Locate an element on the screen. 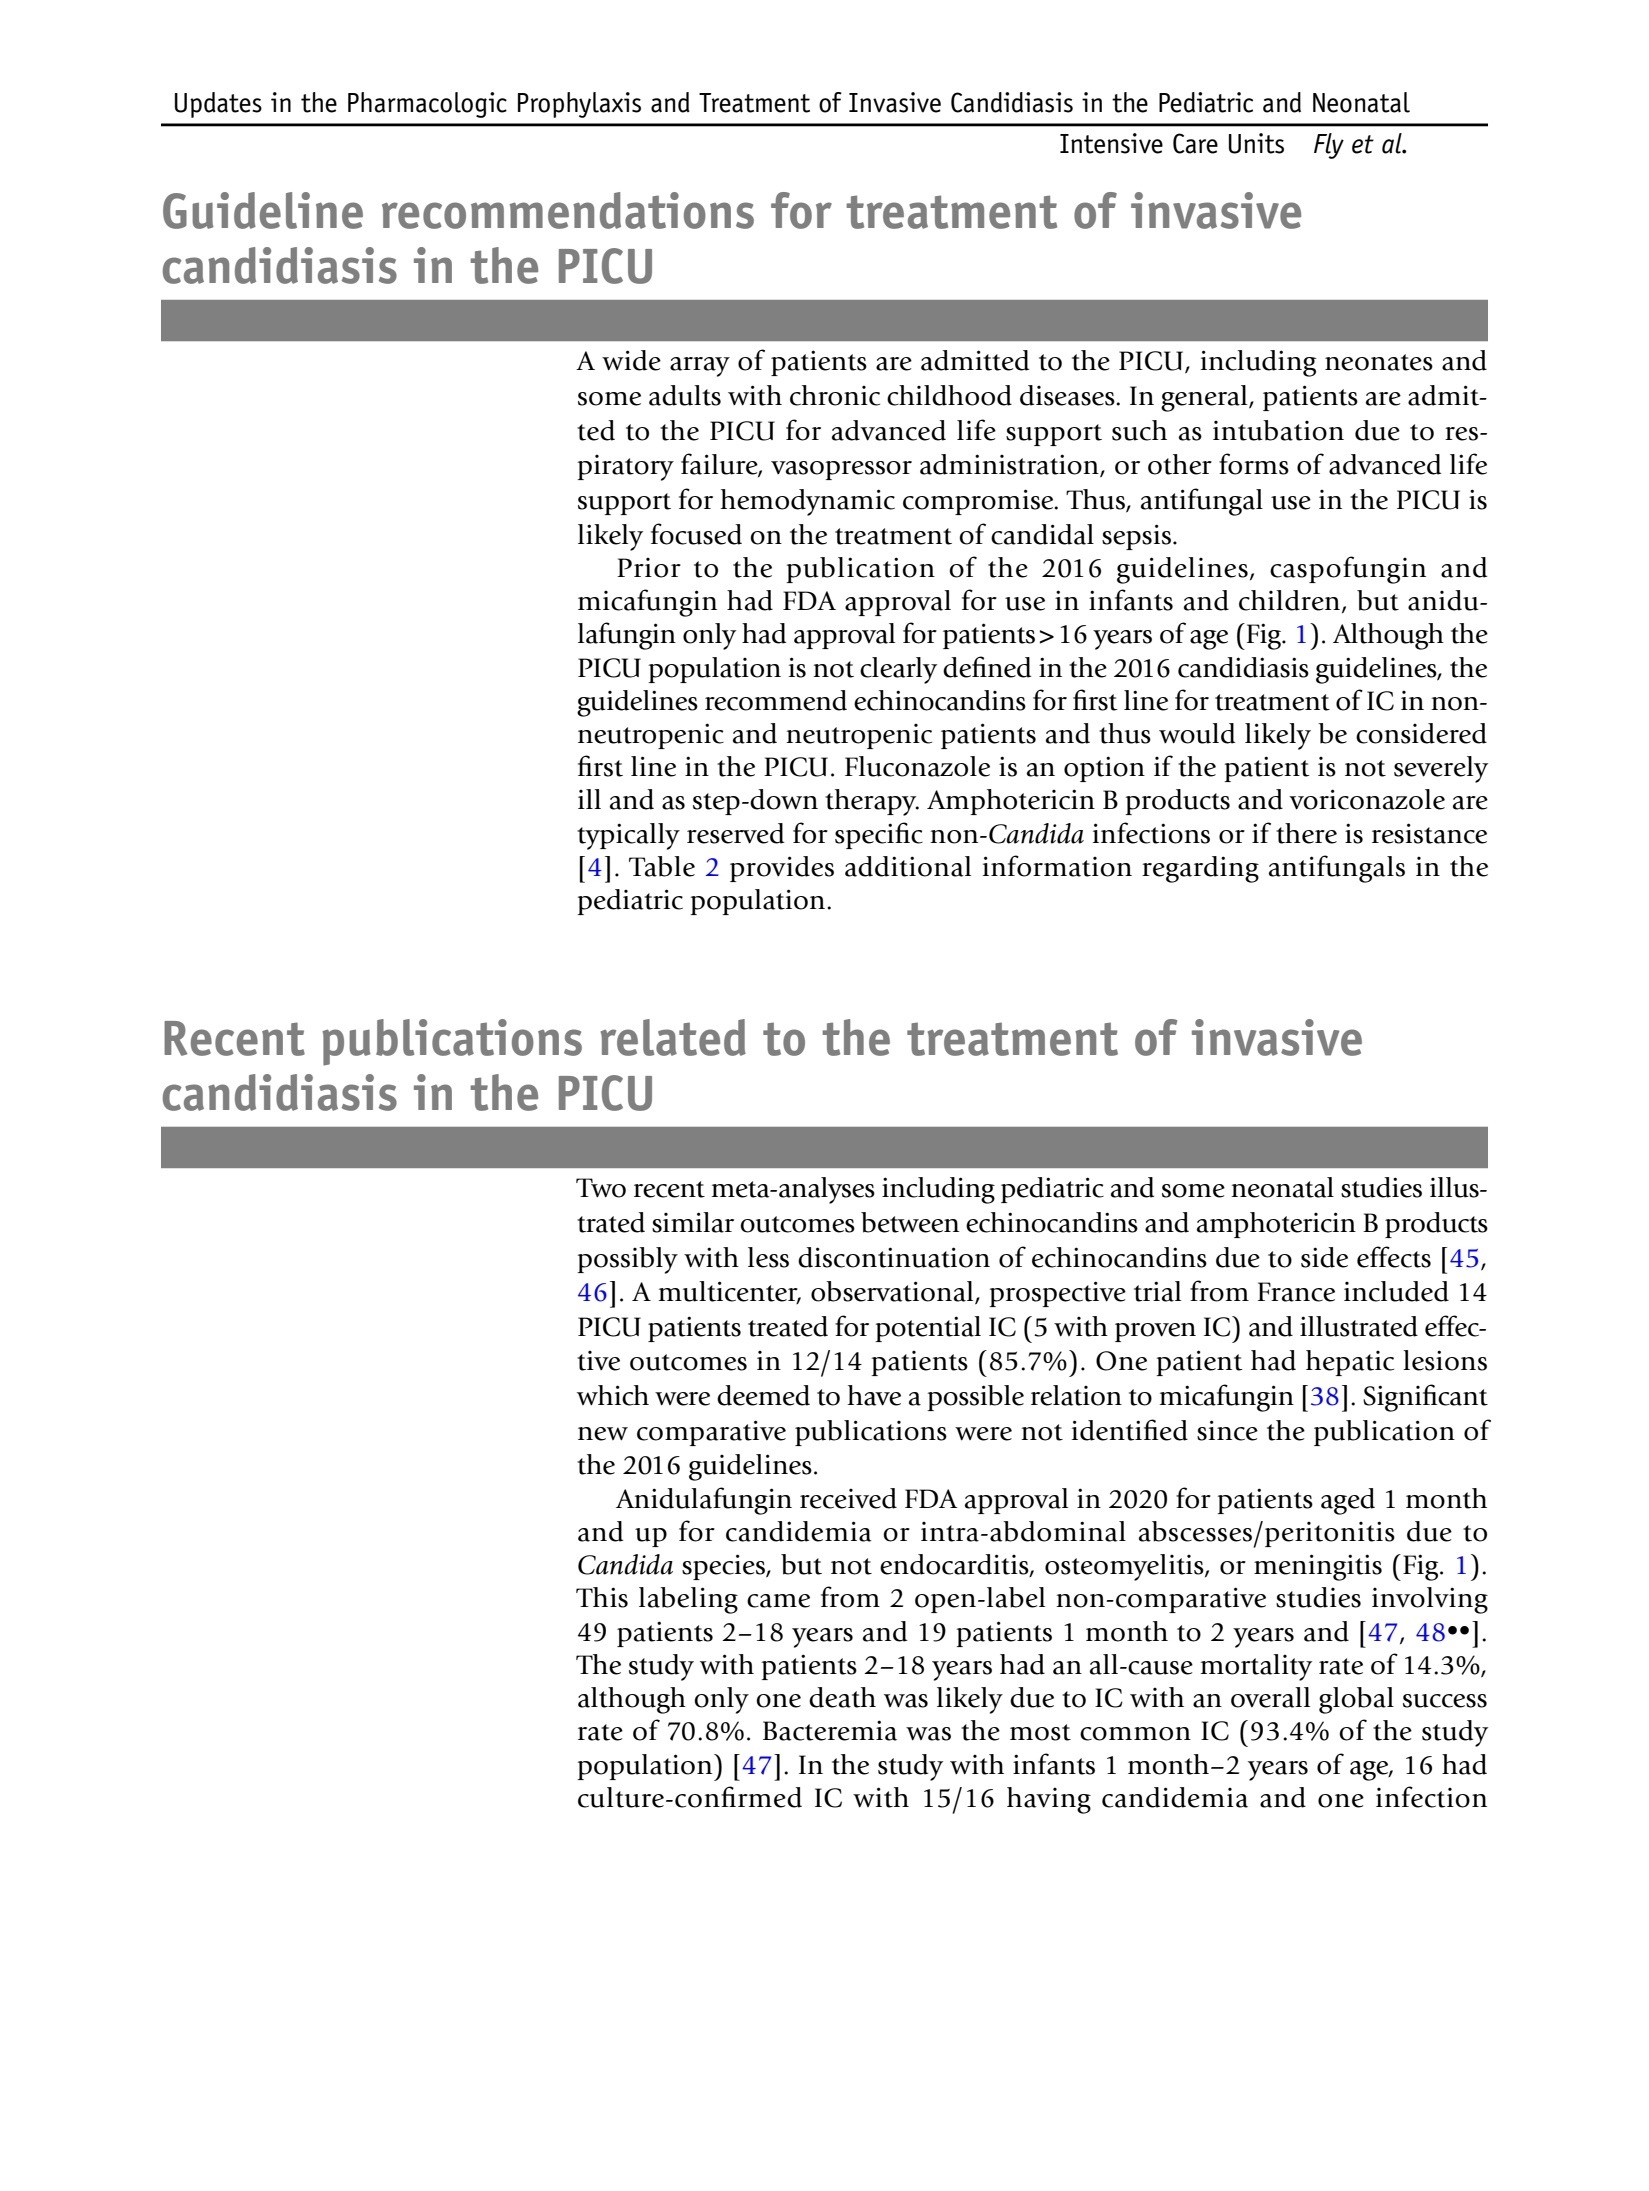  regarding is located at coordinates (1200, 869).
